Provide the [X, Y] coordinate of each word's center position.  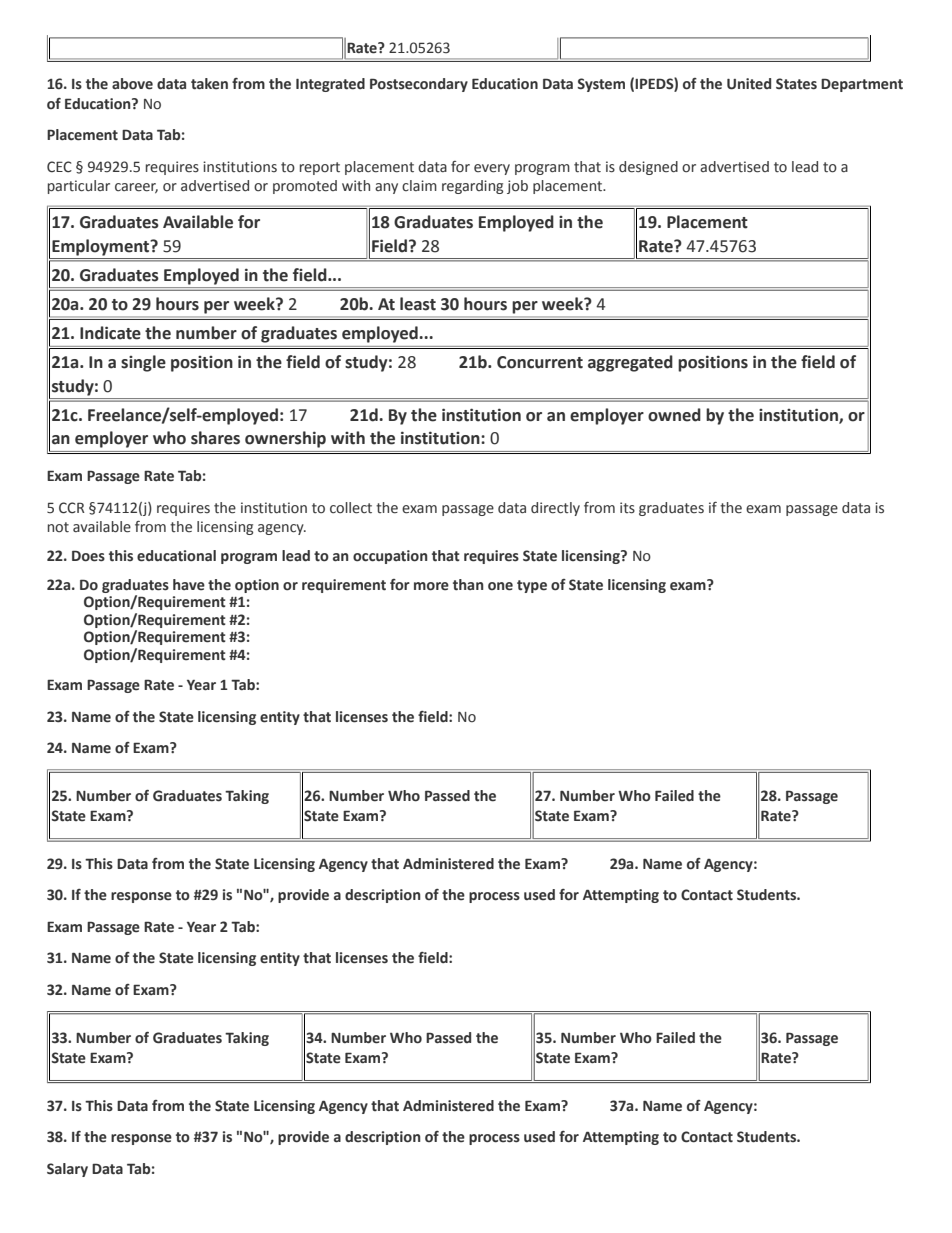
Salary [67, 1170]
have [189, 585]
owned [674, 415]
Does [88, 556]
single [143, 363]
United [749, 84]
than [468, 585]
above [132, 84]
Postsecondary [419, 85]
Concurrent [540, 362]
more [431, 586]
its [627, 508]
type [532, 586]
